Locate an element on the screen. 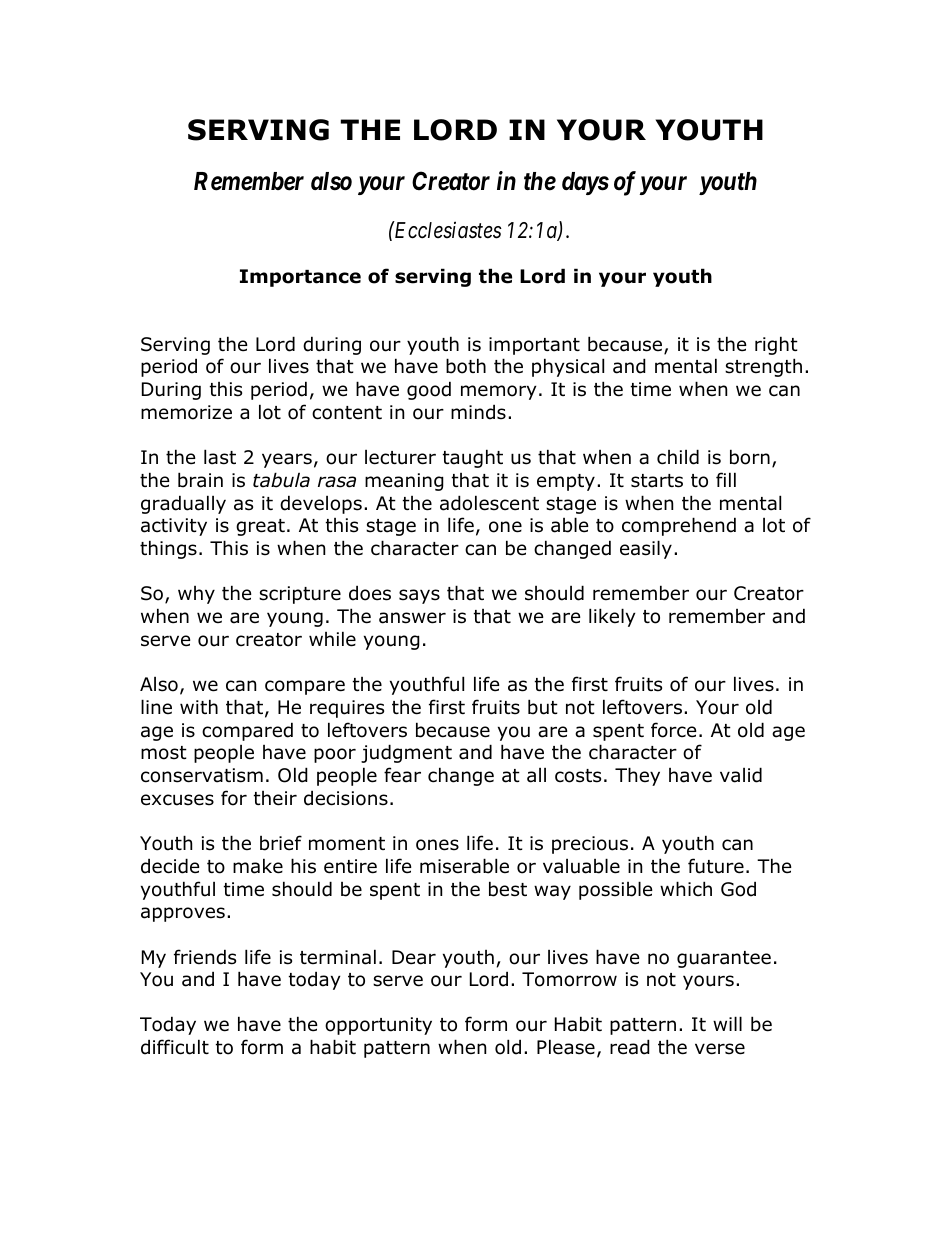  force is located at coordinates (674, 730).
